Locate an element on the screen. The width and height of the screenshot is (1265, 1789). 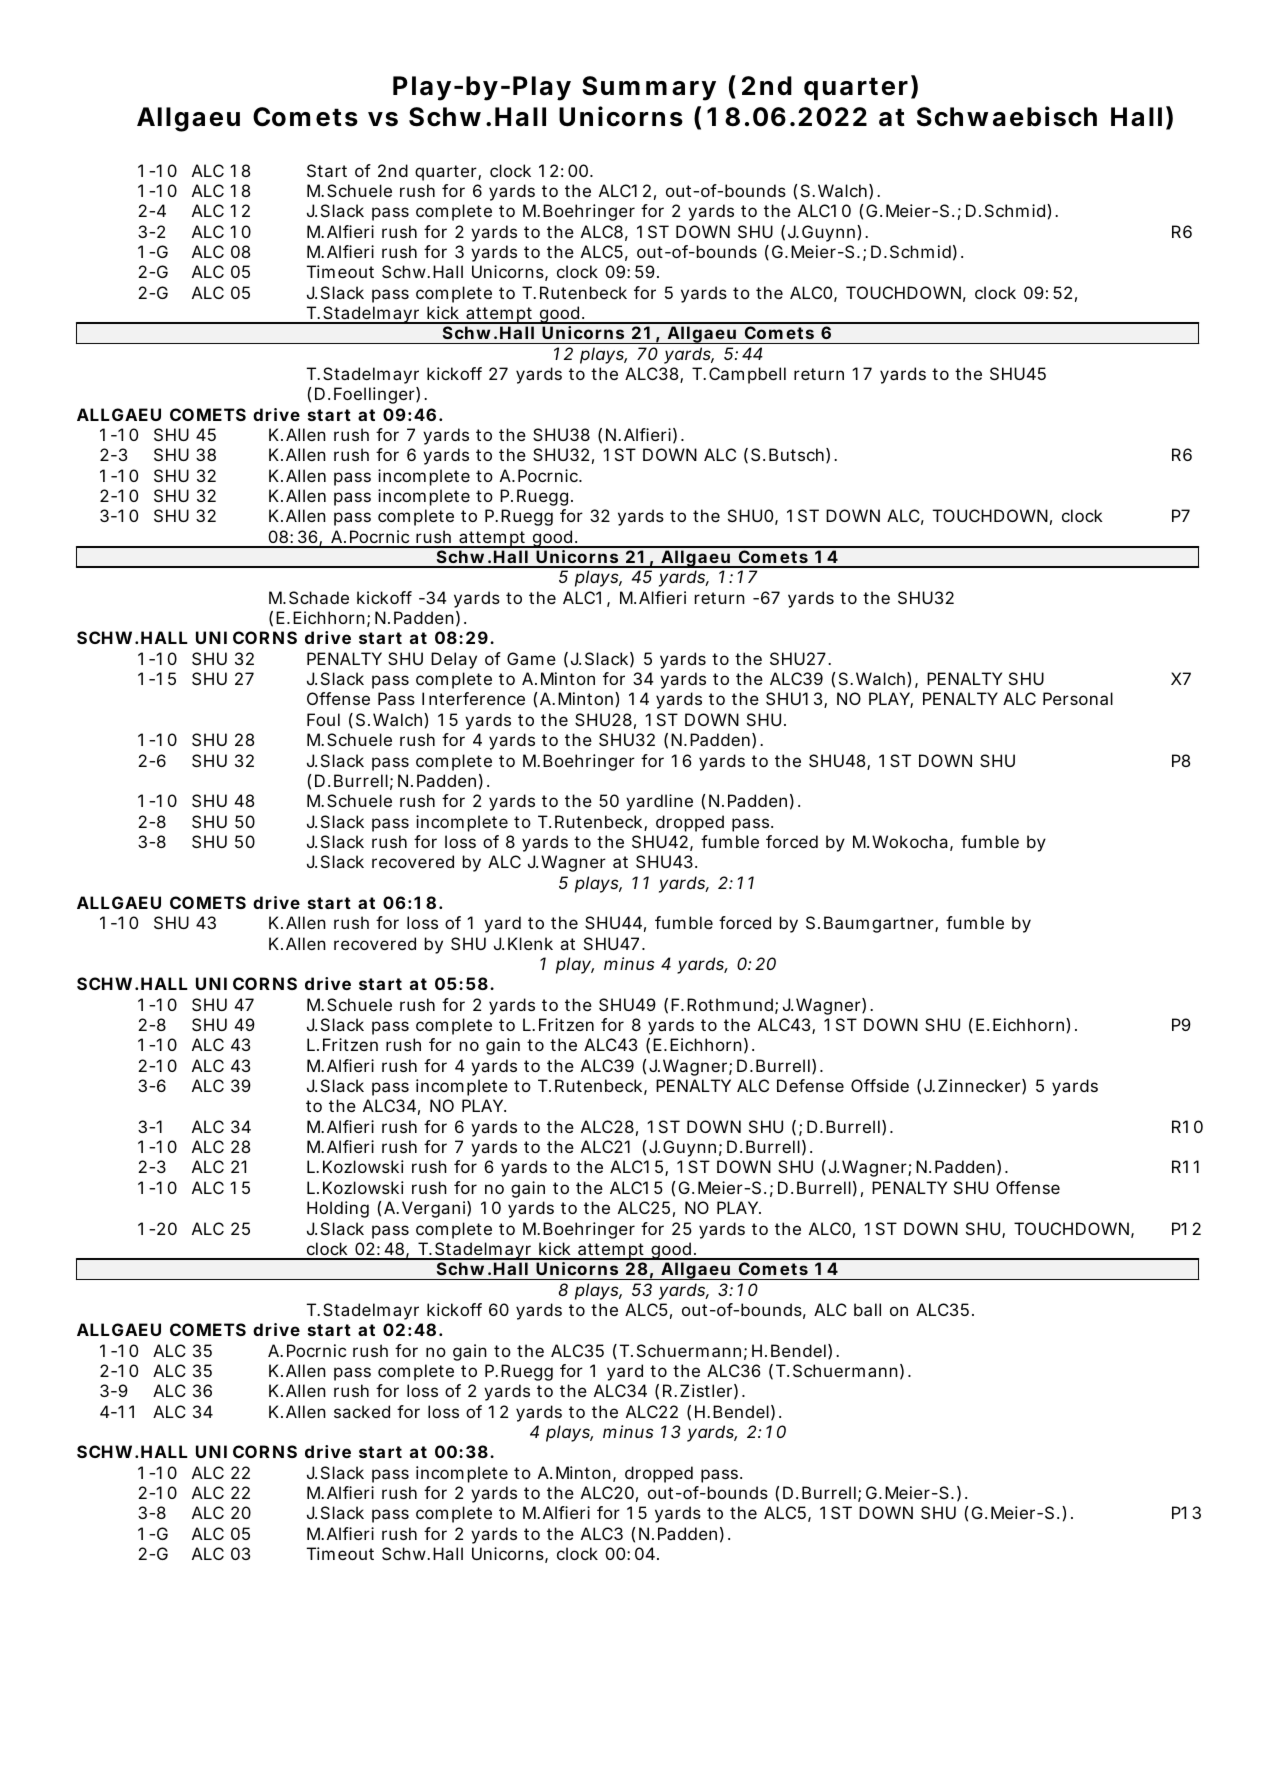
Defense is located at coordinates (810, 1085).
